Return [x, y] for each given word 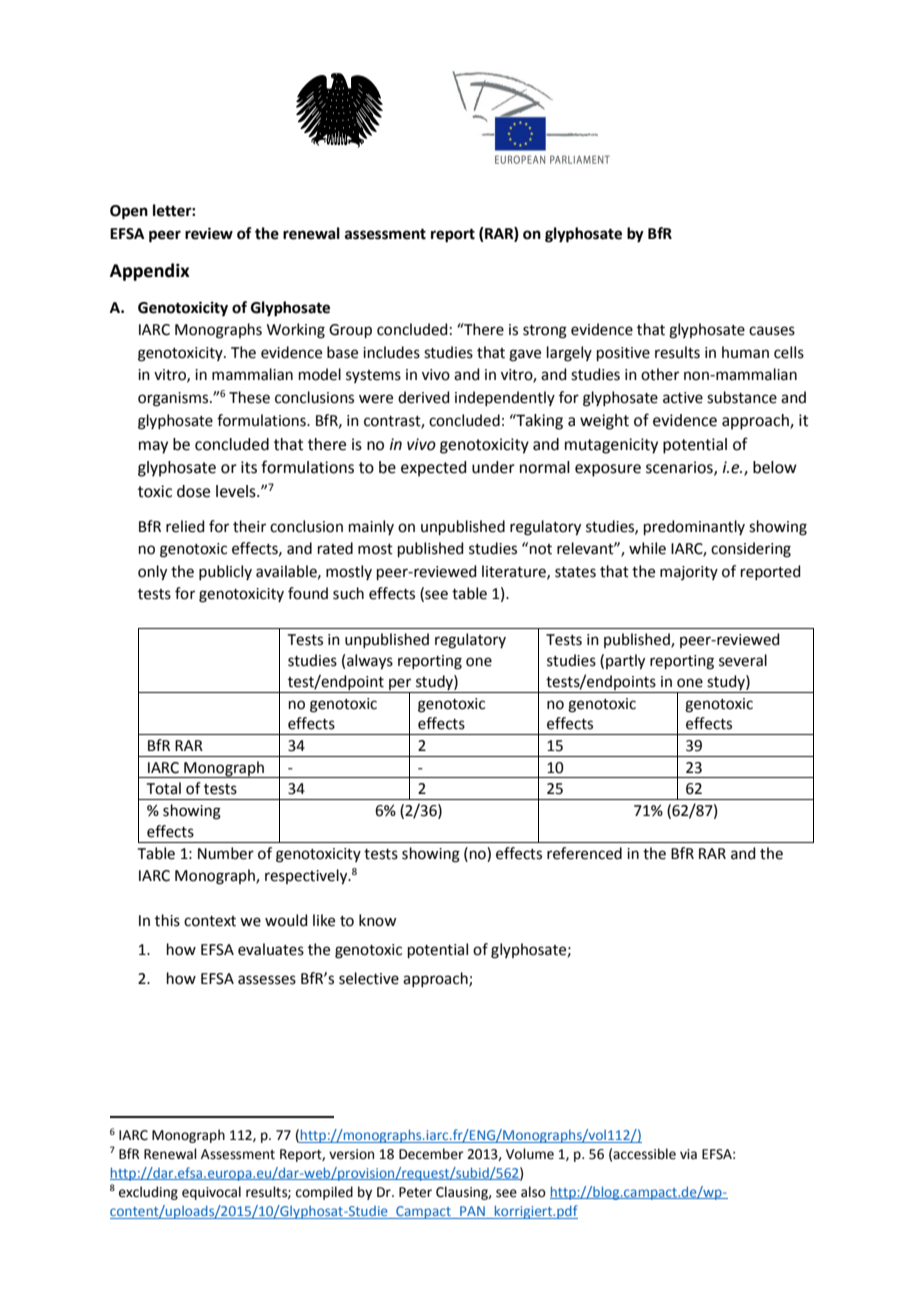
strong [545, 332]
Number [226, 853]
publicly [225, 572]
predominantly [694, 527]
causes [772, 331]
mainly [371, 527]
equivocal [211, 1193]
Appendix [150, 272]
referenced [584, 853]
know [377, 920]
